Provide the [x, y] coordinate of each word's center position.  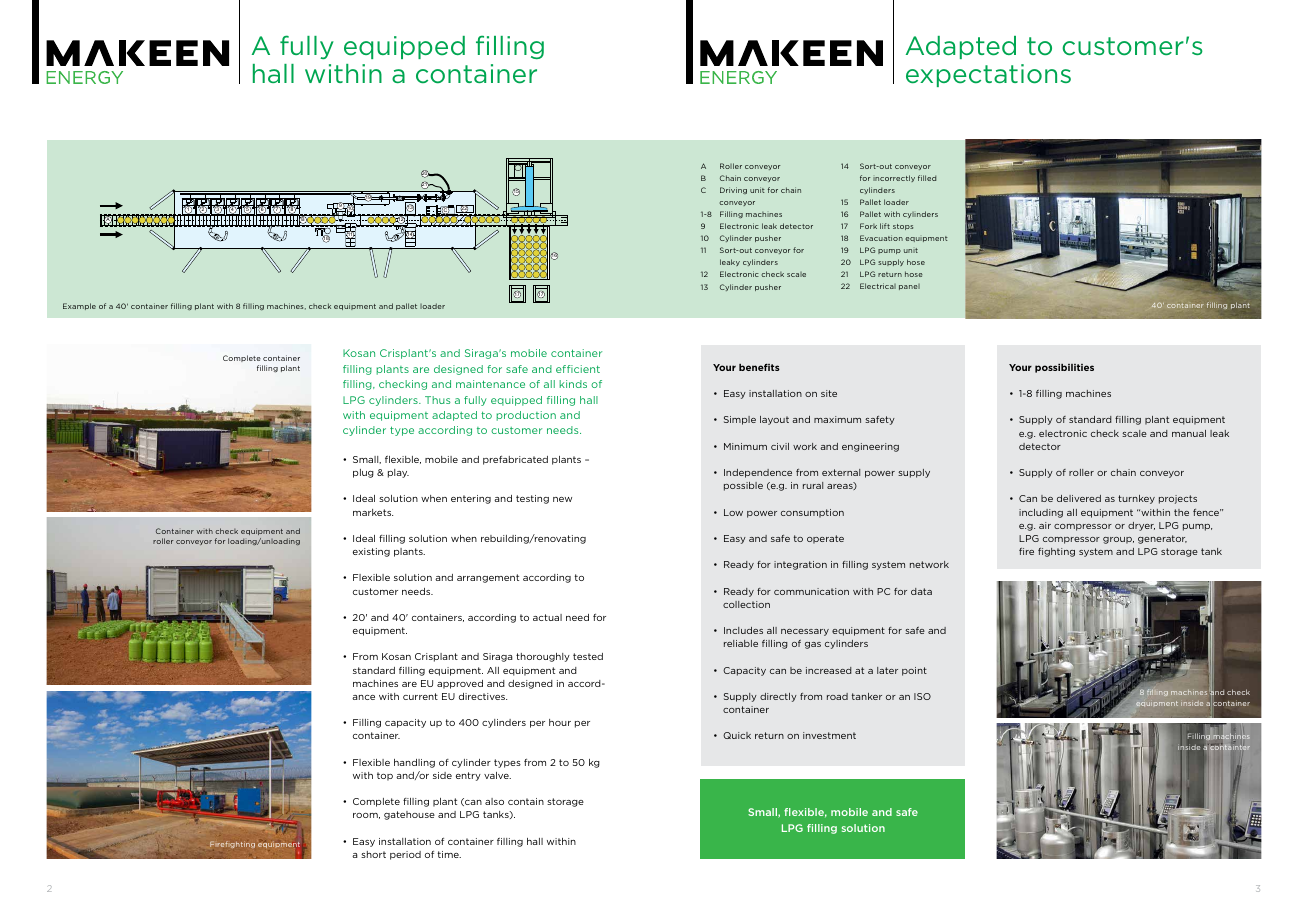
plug [363, 473]
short [373, 854]
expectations [988, 75]
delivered [1079, 498]
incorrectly [894, 178]
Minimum [745, 446]
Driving [733, 190]
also [494, 801]
